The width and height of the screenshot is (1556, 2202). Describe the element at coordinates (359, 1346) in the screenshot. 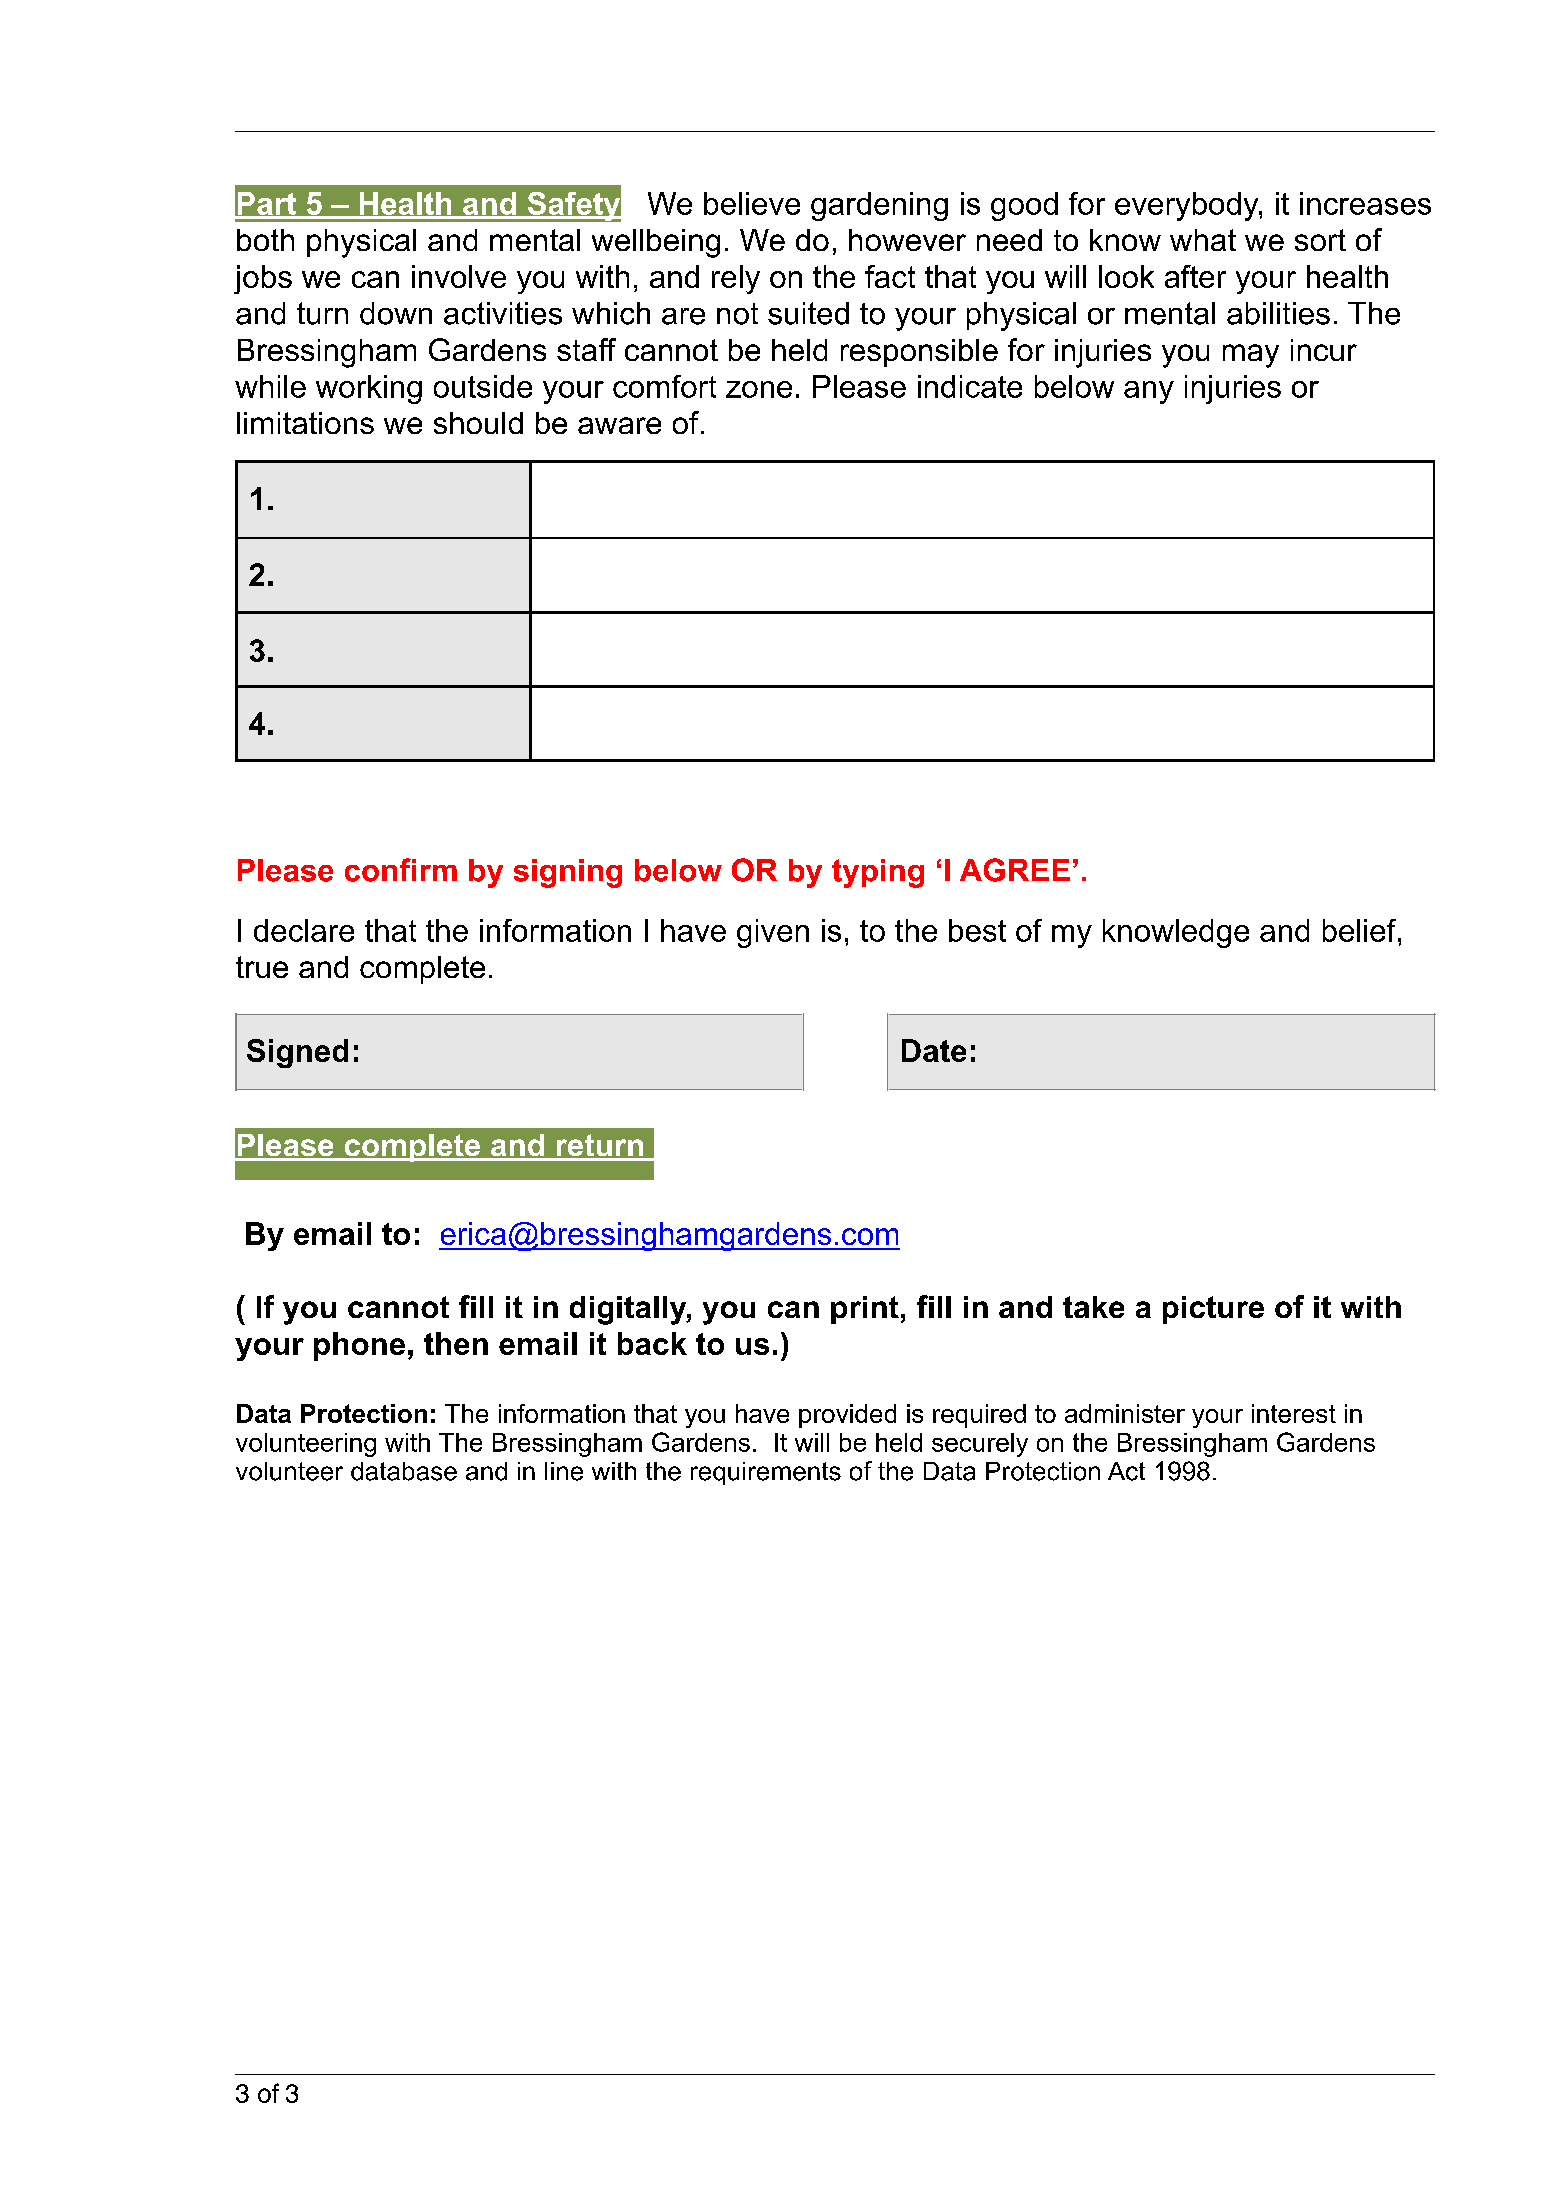

I see `phone` at that location.
